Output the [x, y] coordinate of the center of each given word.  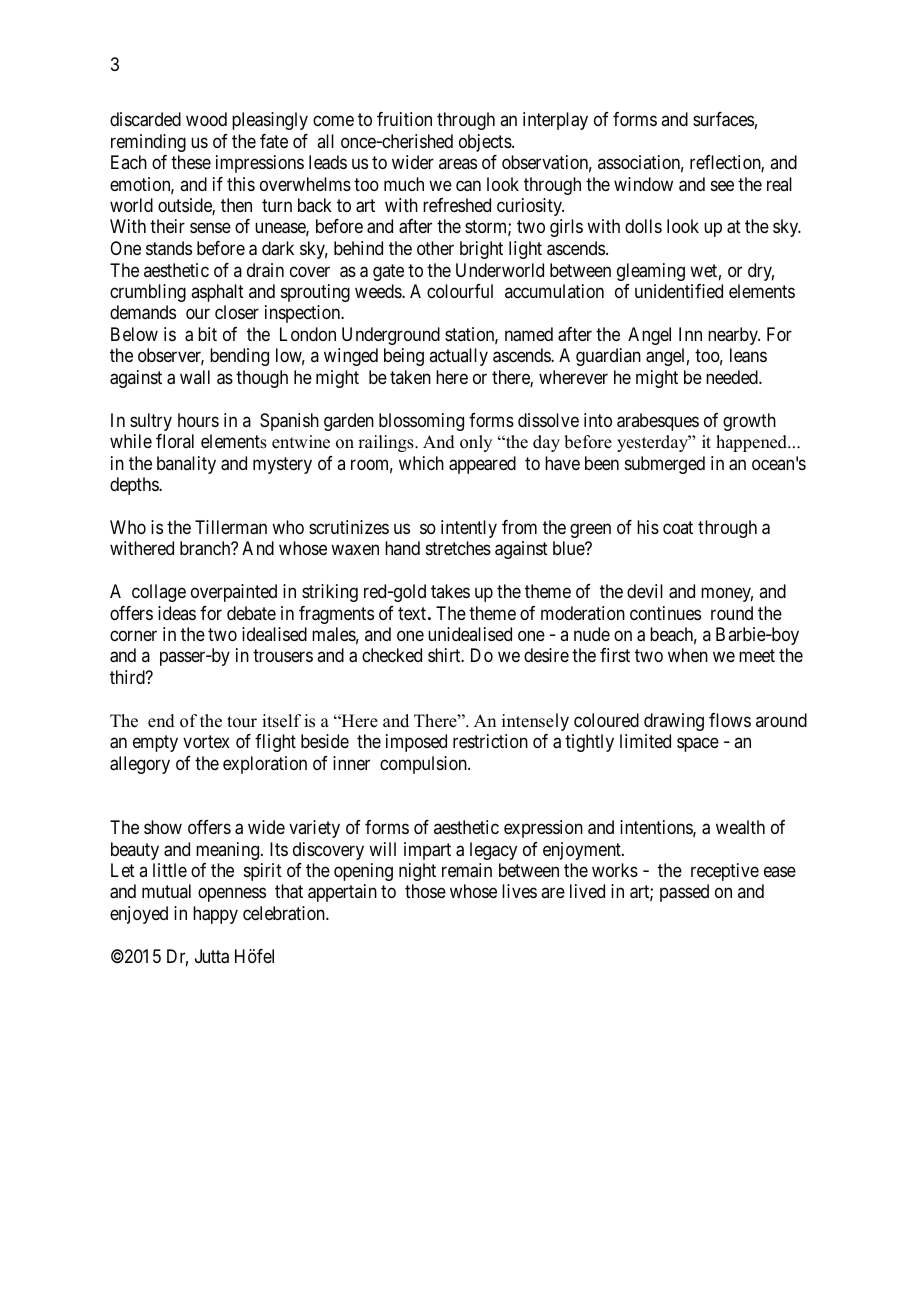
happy [215, 915]
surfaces [723, 119]
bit [207, 334]
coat [678, 527]
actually [458, 357]
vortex [206, 742]
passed [684, 893]
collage [159, 593]
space [698, 745]
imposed [416, 743]
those [425, 891]
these [191, 162]
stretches [458, 548]
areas [458, 164]
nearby [734, 336]
